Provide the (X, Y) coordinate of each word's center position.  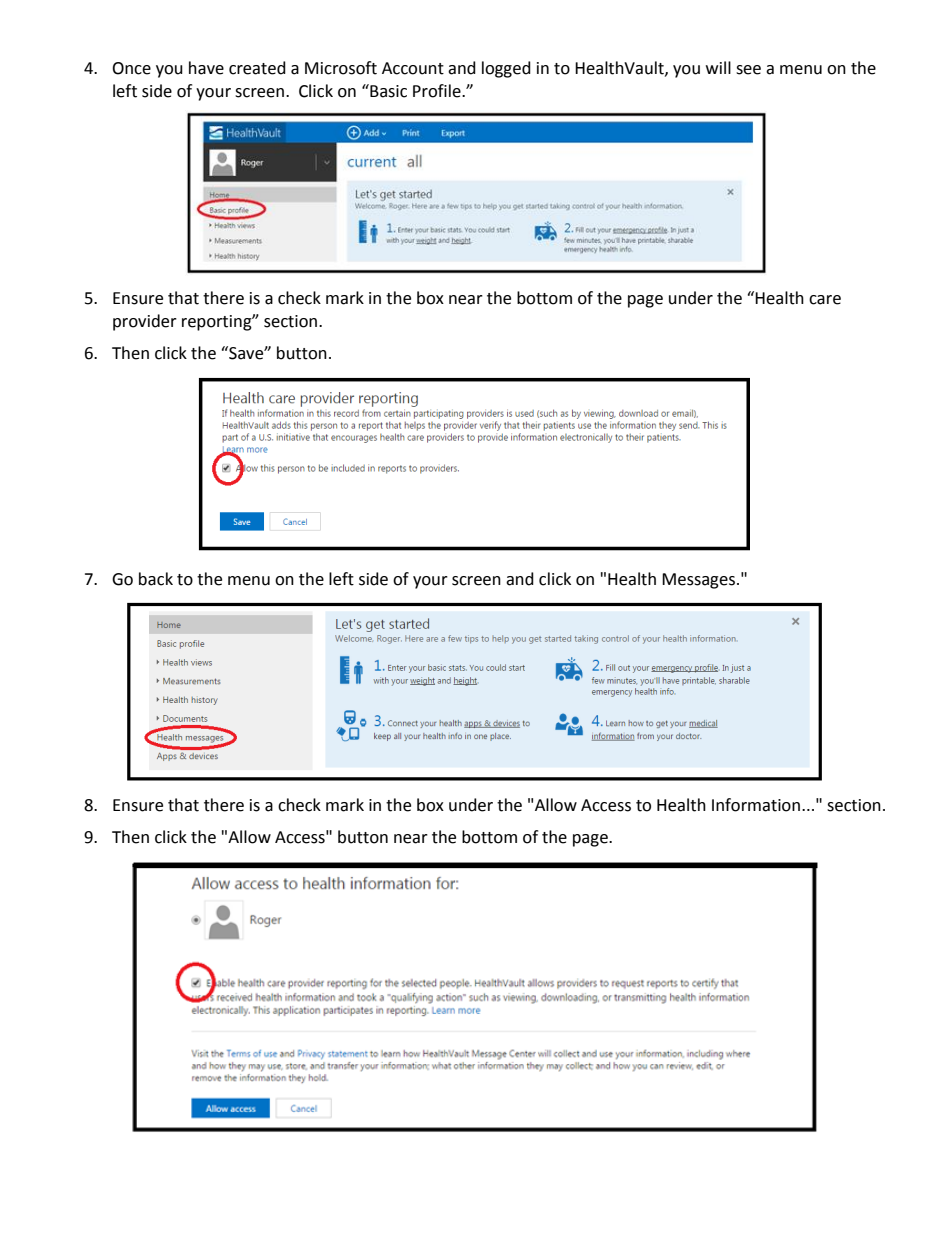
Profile (438, 91)
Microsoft (341, 68)
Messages (698, 581)
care (825, 300)
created (257, 68)
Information (756, 805)
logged (506, 69)
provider (145, 322)
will (718, 67)
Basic (387, 91)
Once (131, 68)
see (748, 70)
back (156, 579)
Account (413, 68)
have (206, 68)
